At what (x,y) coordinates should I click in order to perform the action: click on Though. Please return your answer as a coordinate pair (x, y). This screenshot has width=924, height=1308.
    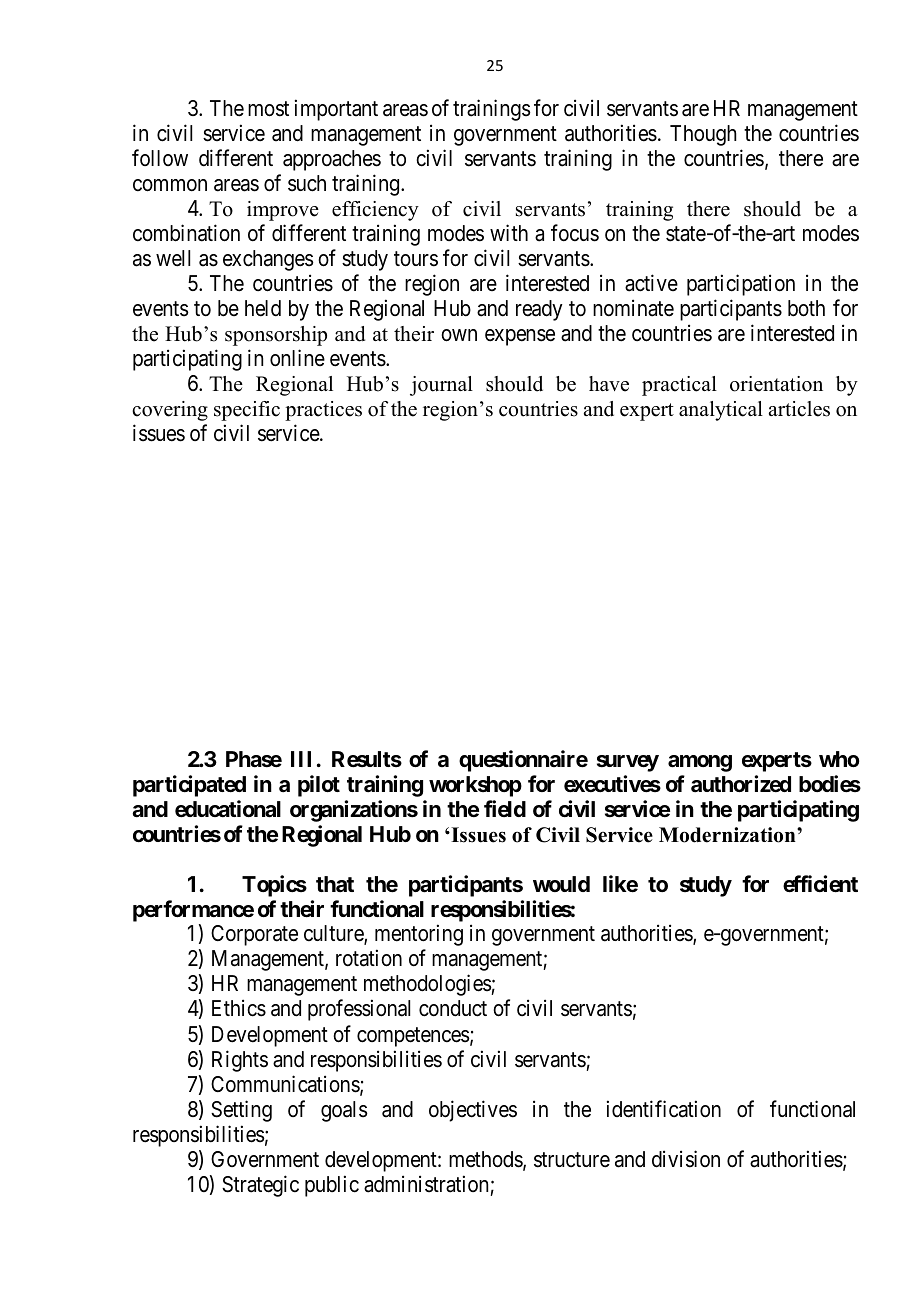
    Looking at the image, I should click on (703, 135).
